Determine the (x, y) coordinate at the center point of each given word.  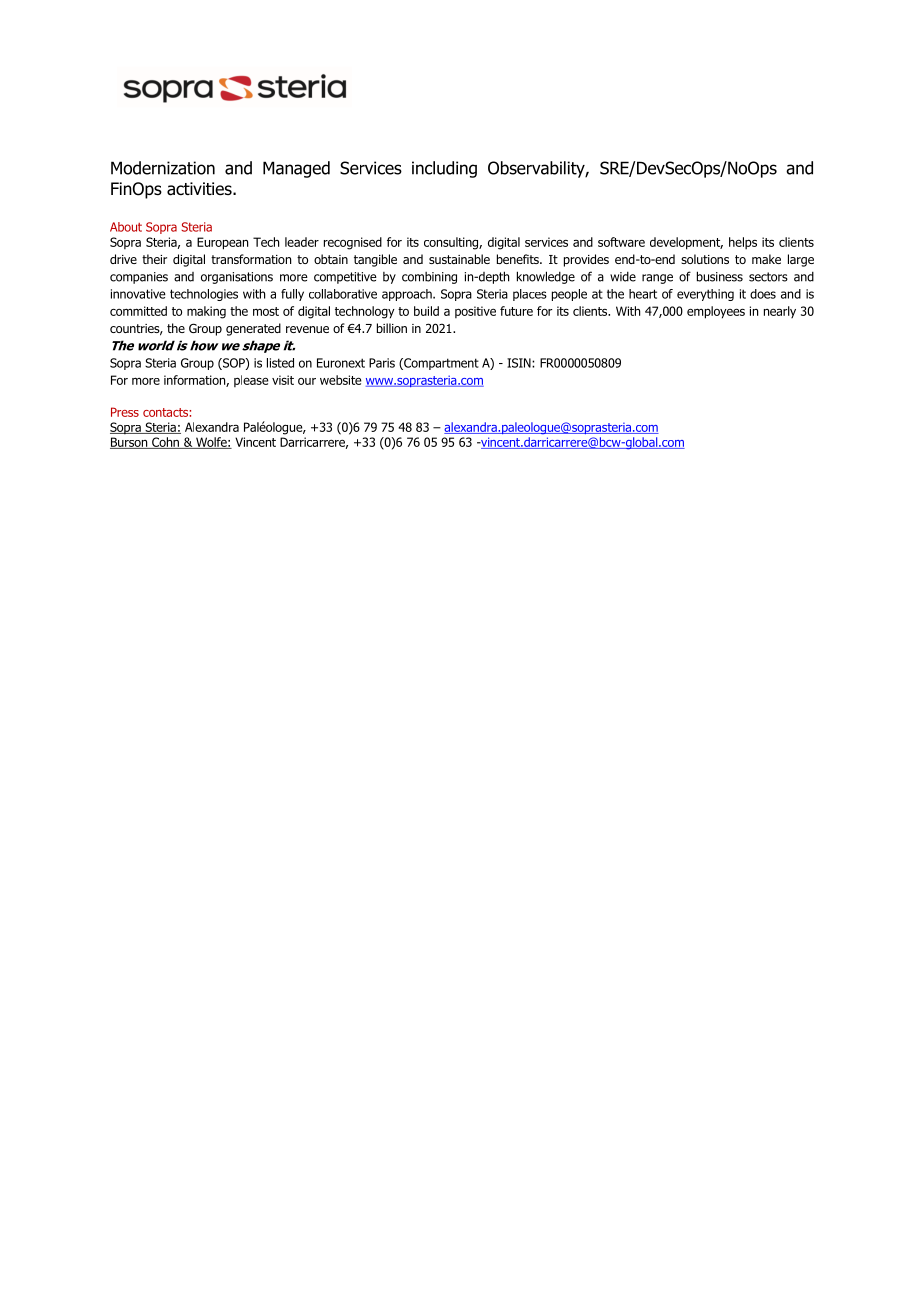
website (341, 380)
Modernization (163, 168)
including (444, 169)
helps (743, 243)
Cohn (165, 443)
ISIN (520, 363)
